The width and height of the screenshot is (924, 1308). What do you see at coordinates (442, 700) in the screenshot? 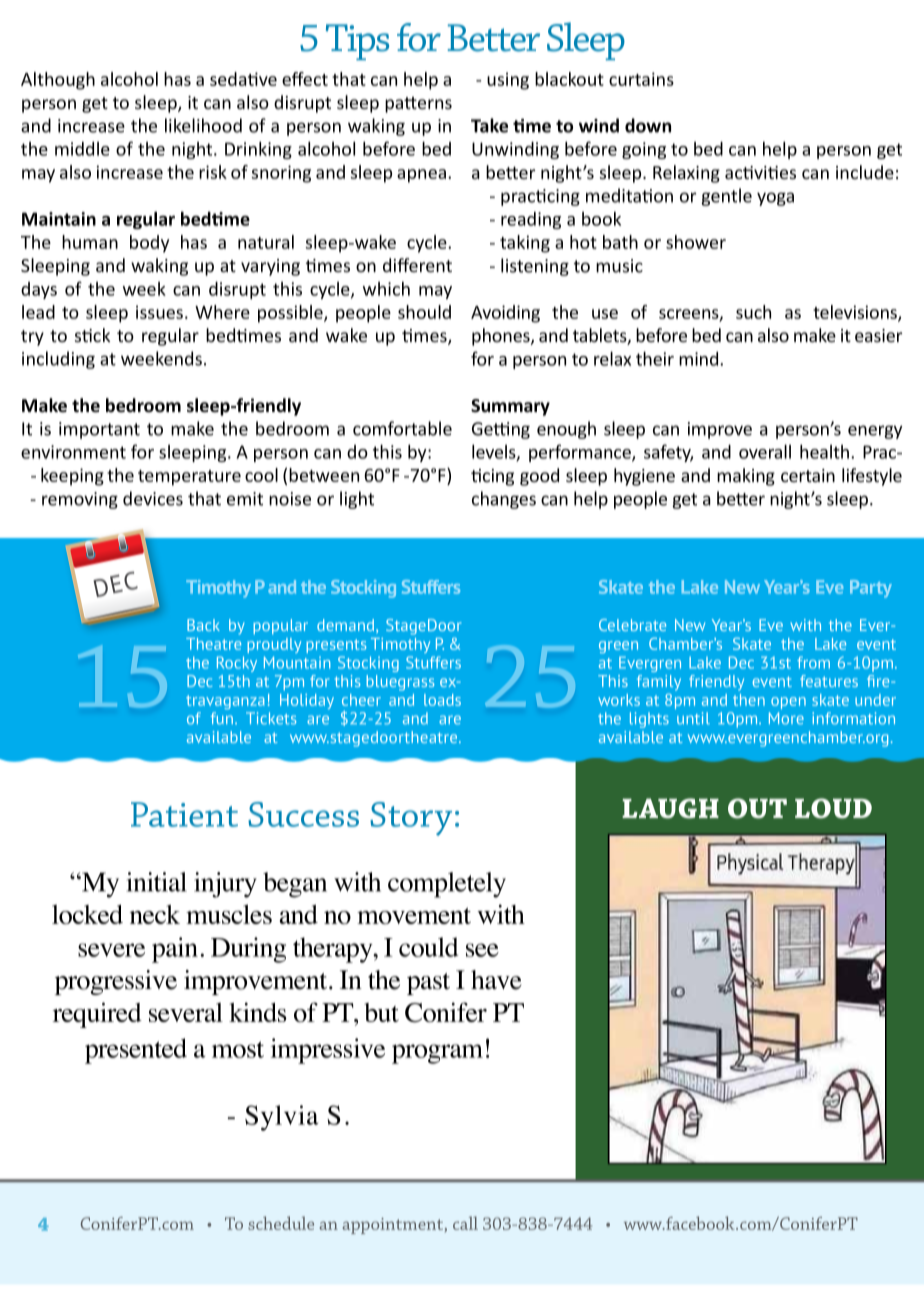
I see `loads` at bounding box center [442, 700].
